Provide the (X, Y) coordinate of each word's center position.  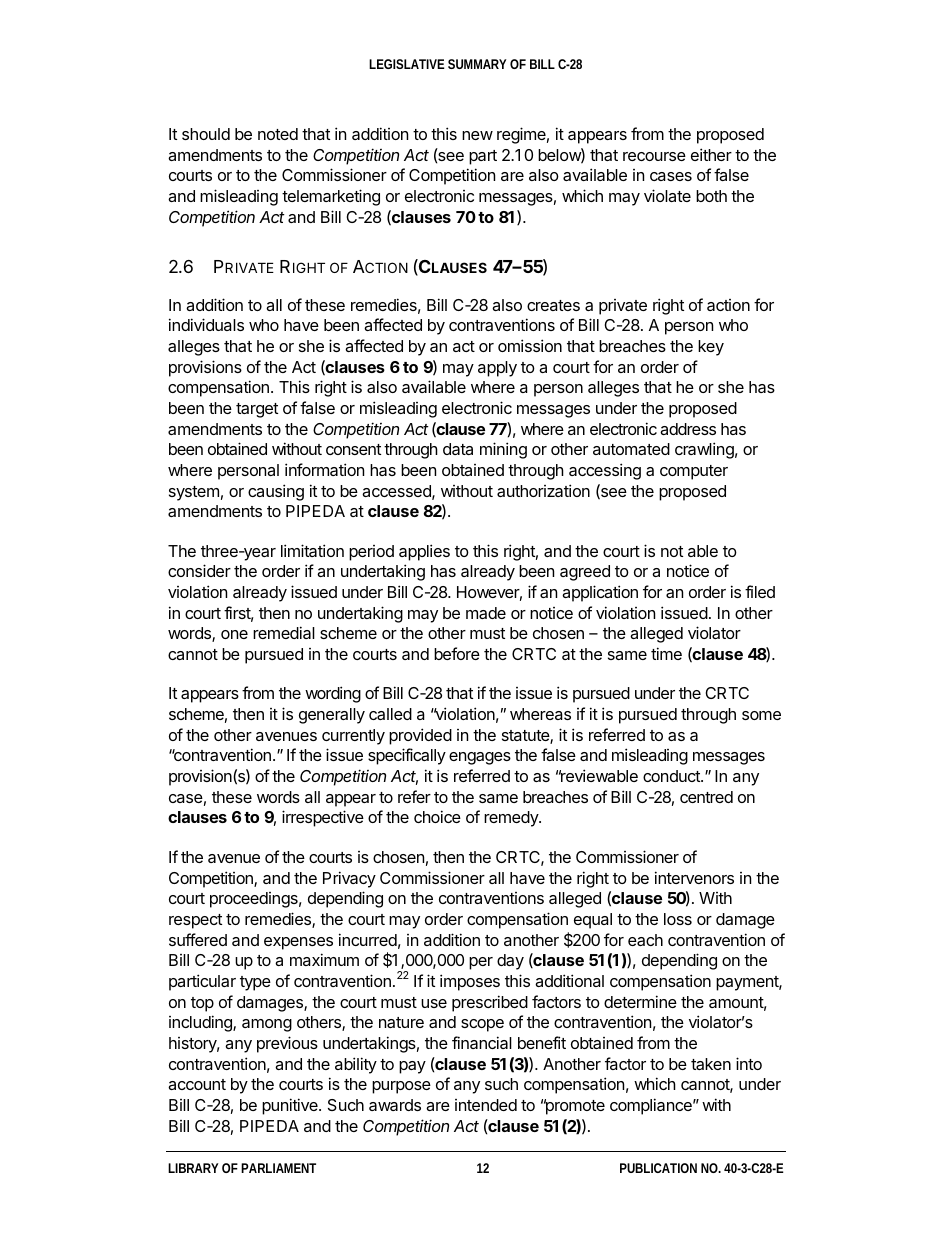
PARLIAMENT (278, 1168)
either (711, 154)
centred (706, 797)
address (688, 429)
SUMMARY (477, 64)
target (257, 410)
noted (278, 134)
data (458, 449)
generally (332, 716)
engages (480, 758)
